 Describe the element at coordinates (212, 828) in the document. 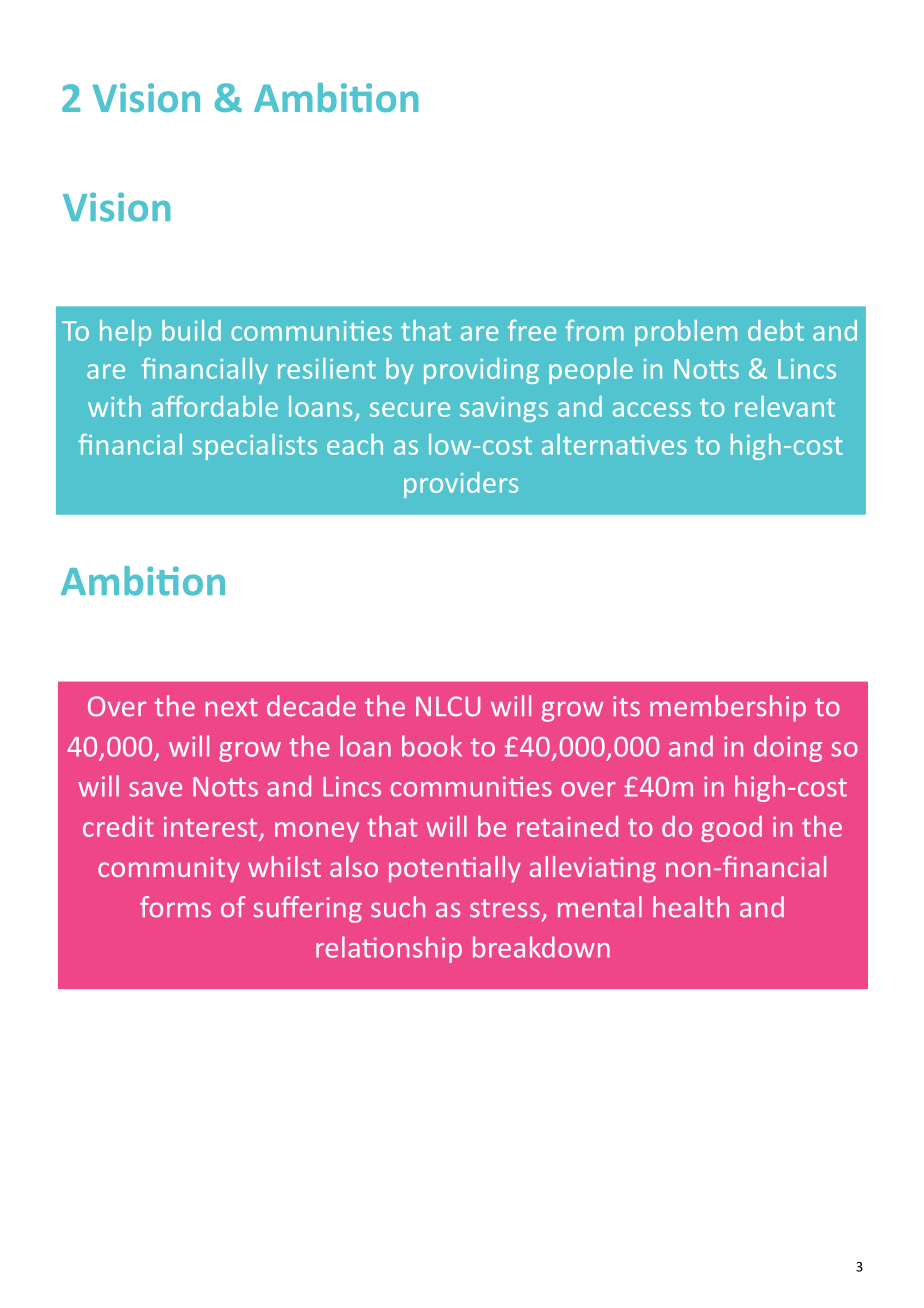

I see `interest` at that location.
